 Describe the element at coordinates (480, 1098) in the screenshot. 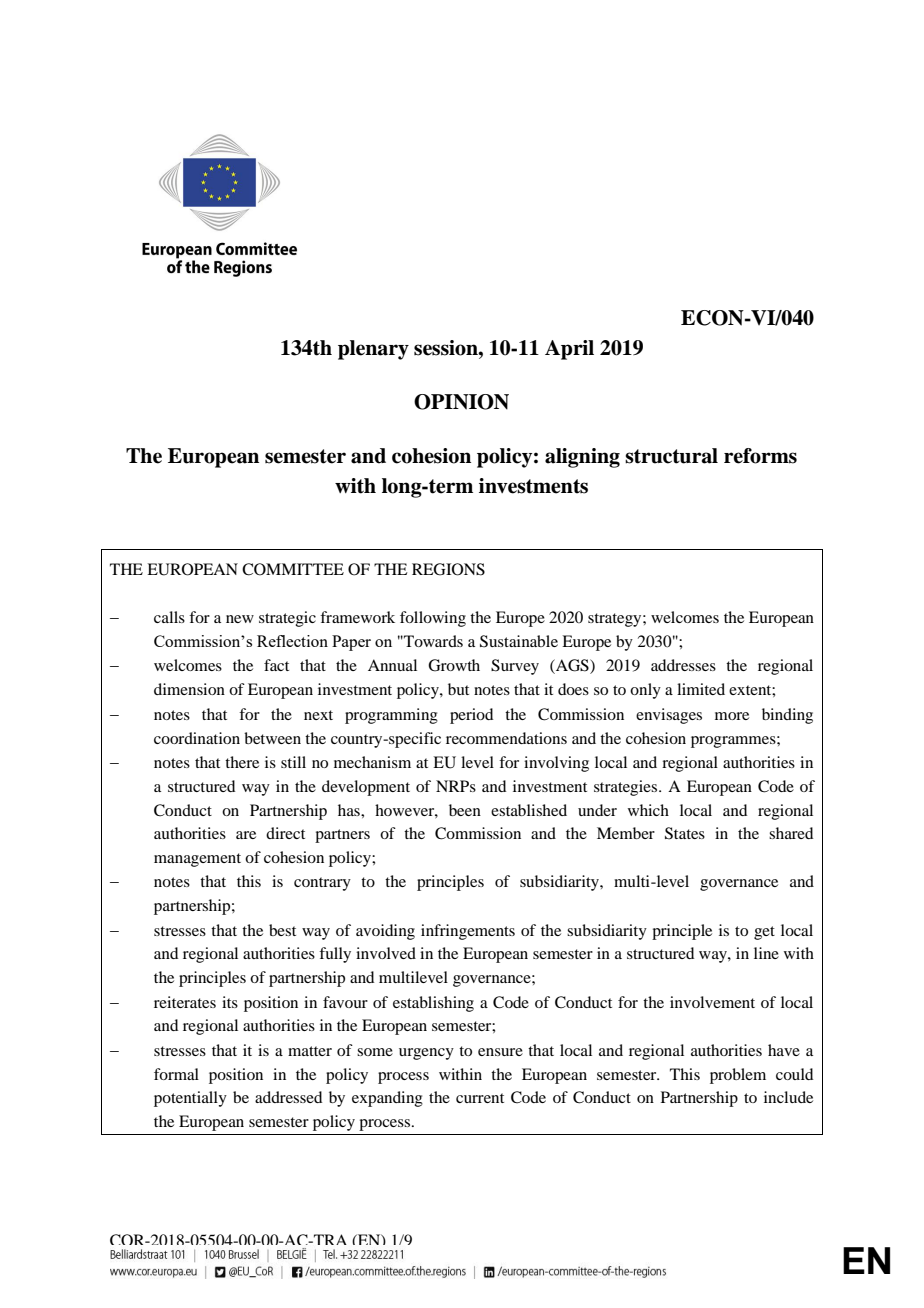

I see `current` at that location.
